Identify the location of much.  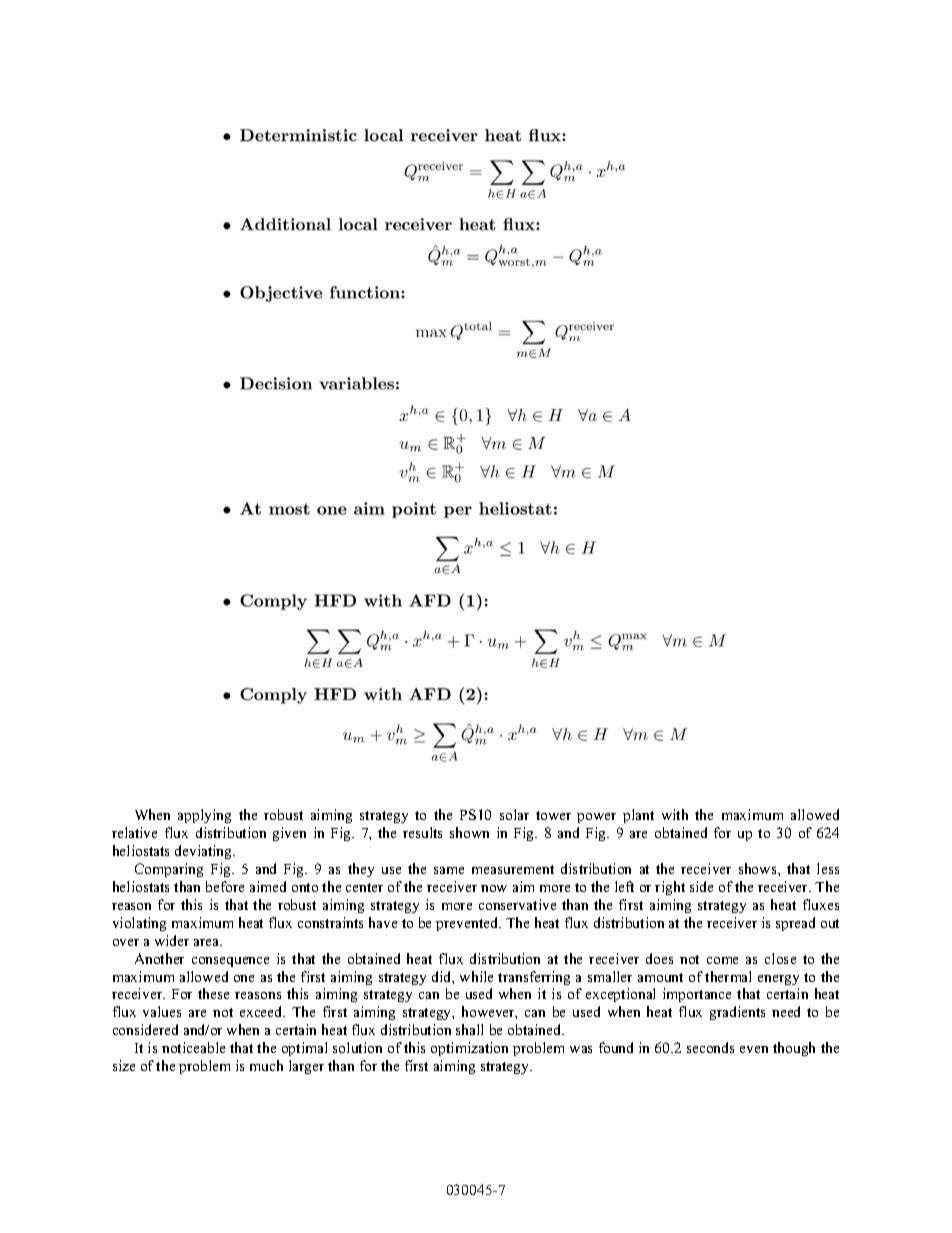
(266, 1065).
